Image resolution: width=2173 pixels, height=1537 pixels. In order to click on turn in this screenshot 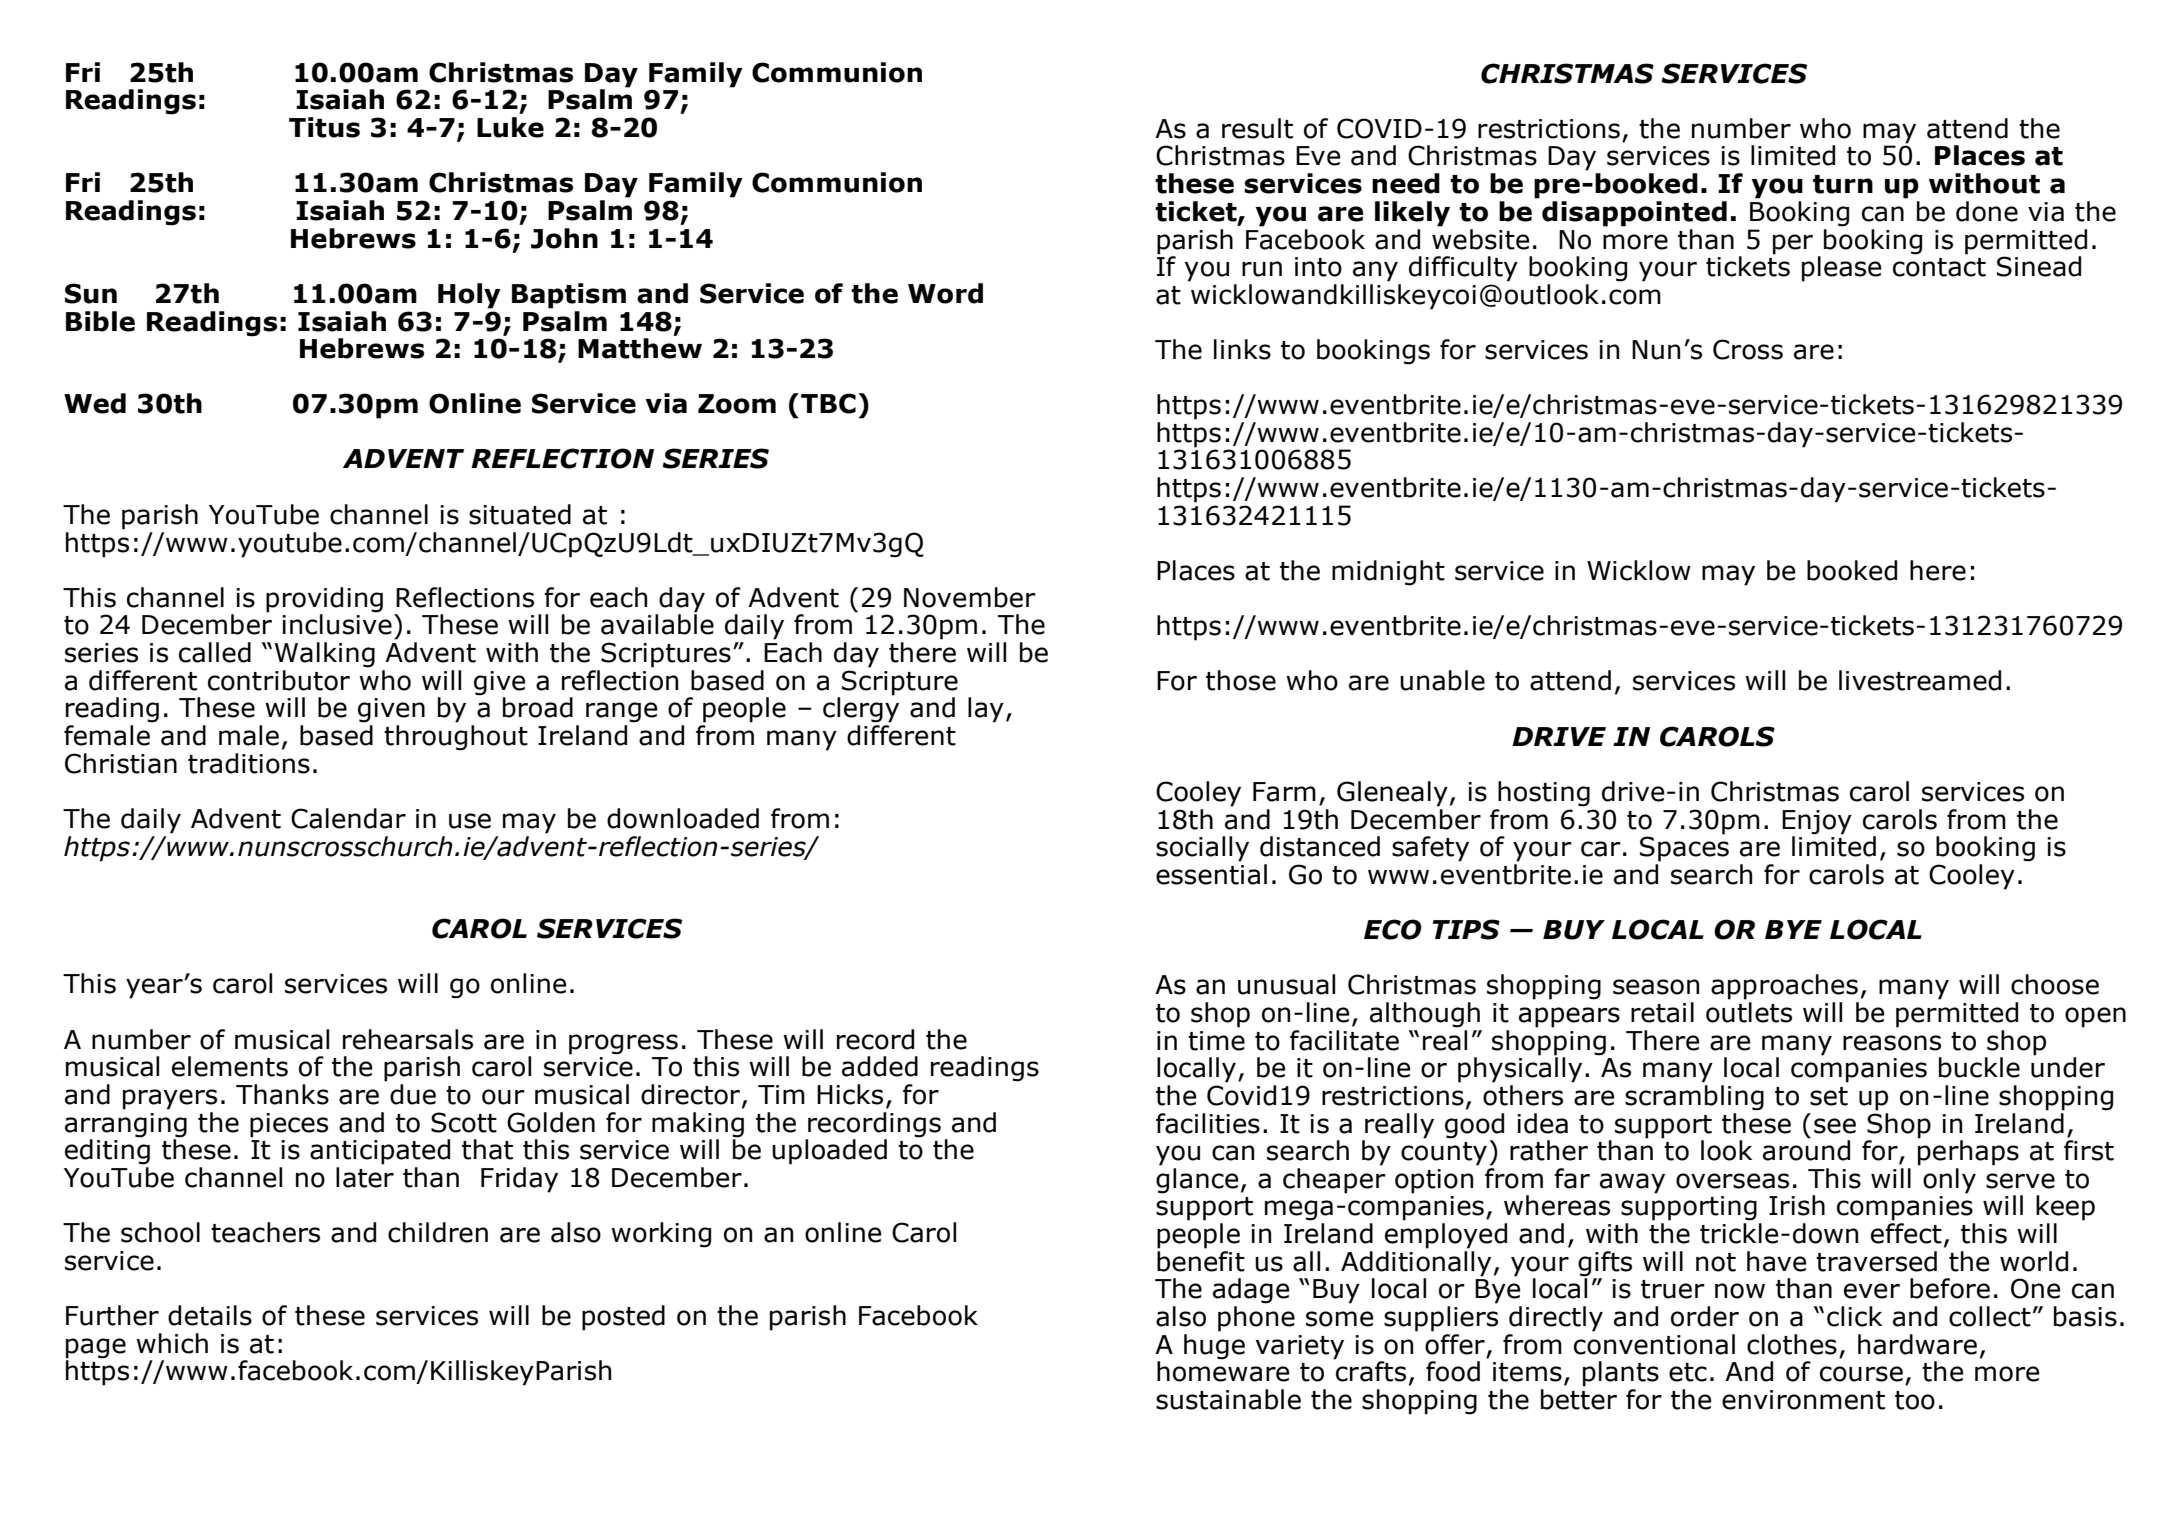, I will do `click(1843, 184)`.
